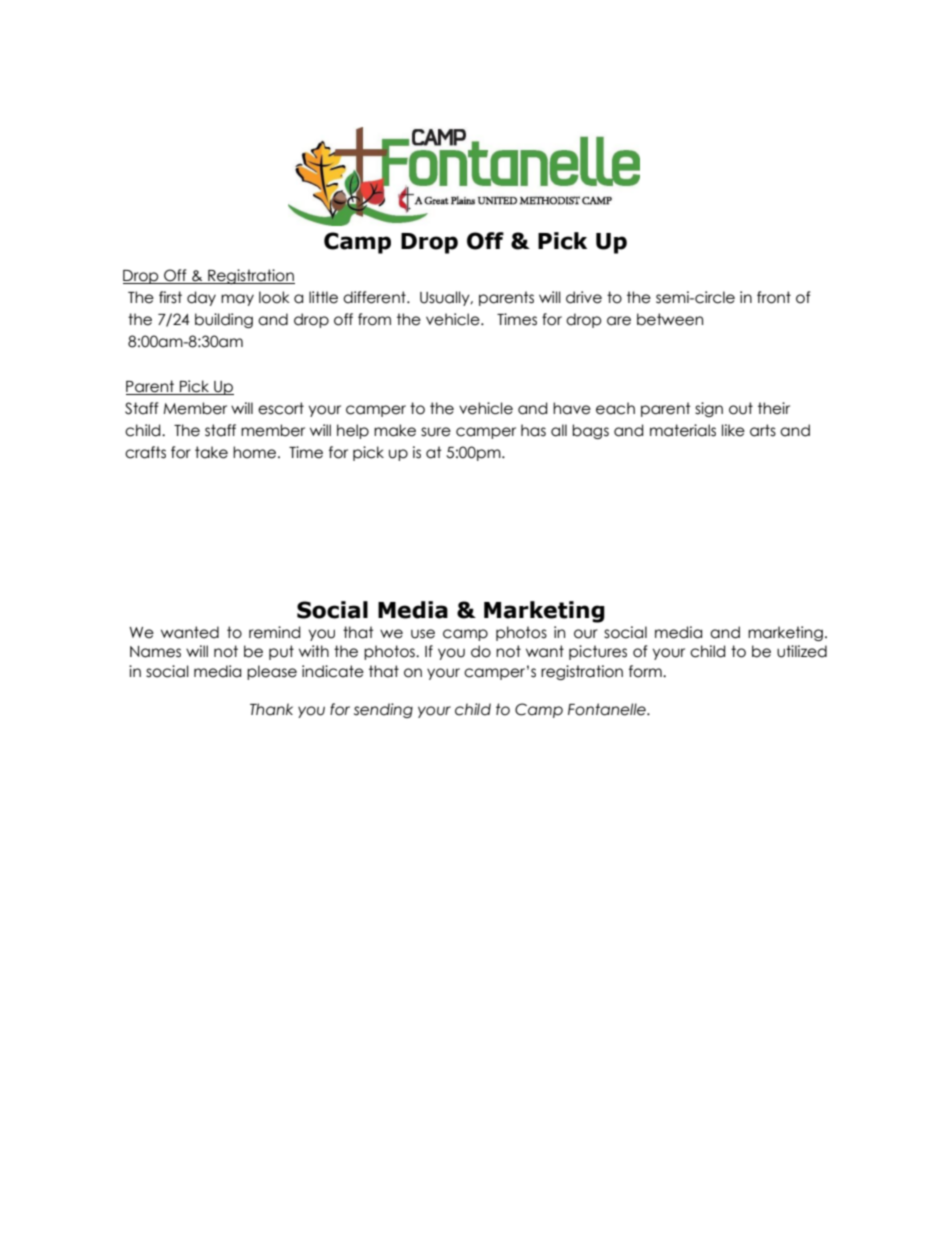 The width and height of the screenshot is (952, 1233). What do you see at coordinates (670, 319) in the screenshot?
I see `between` at bounding box center [670, 319].
